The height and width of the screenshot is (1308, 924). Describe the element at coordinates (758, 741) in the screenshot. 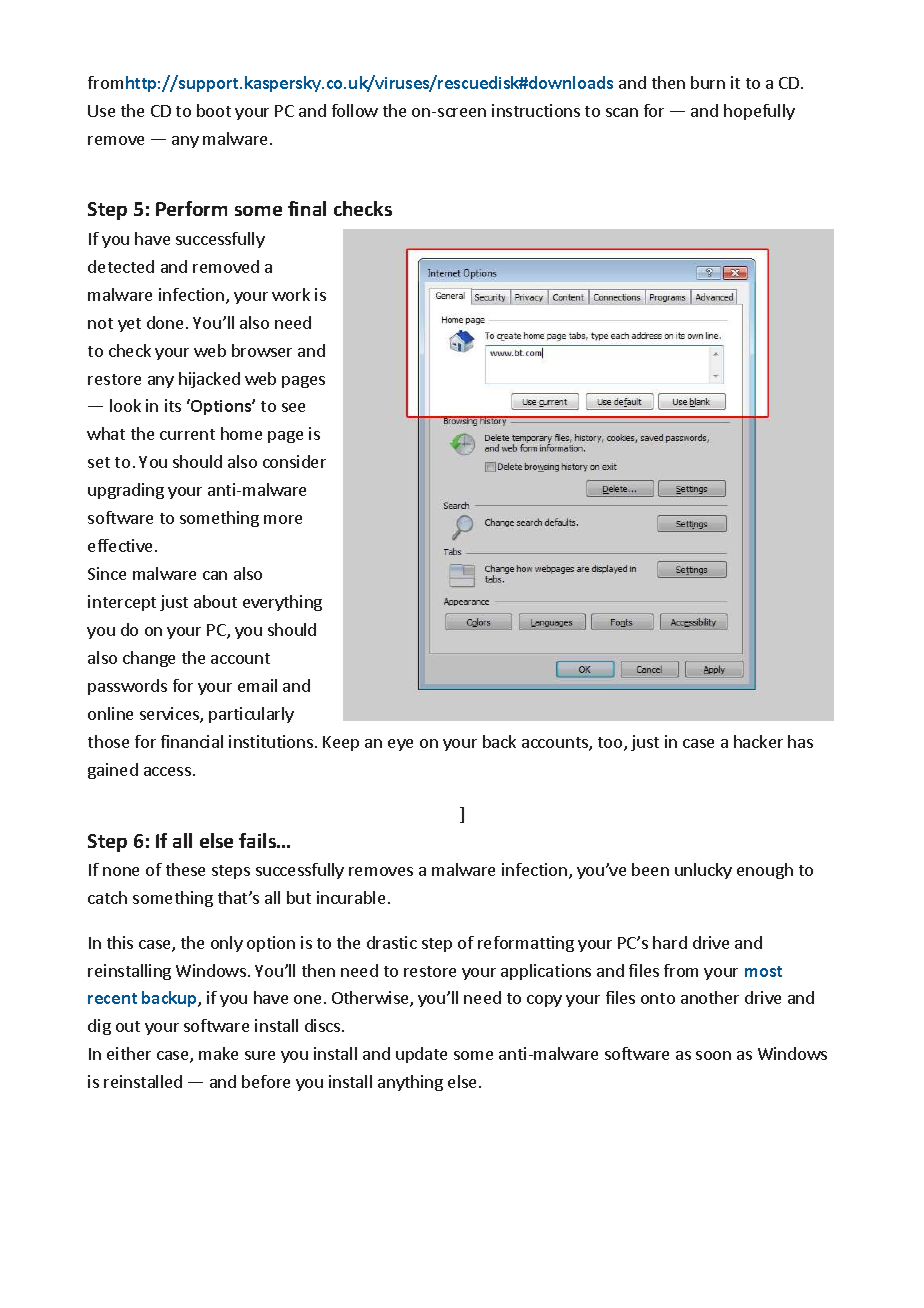

I see `hacker` at that location.
